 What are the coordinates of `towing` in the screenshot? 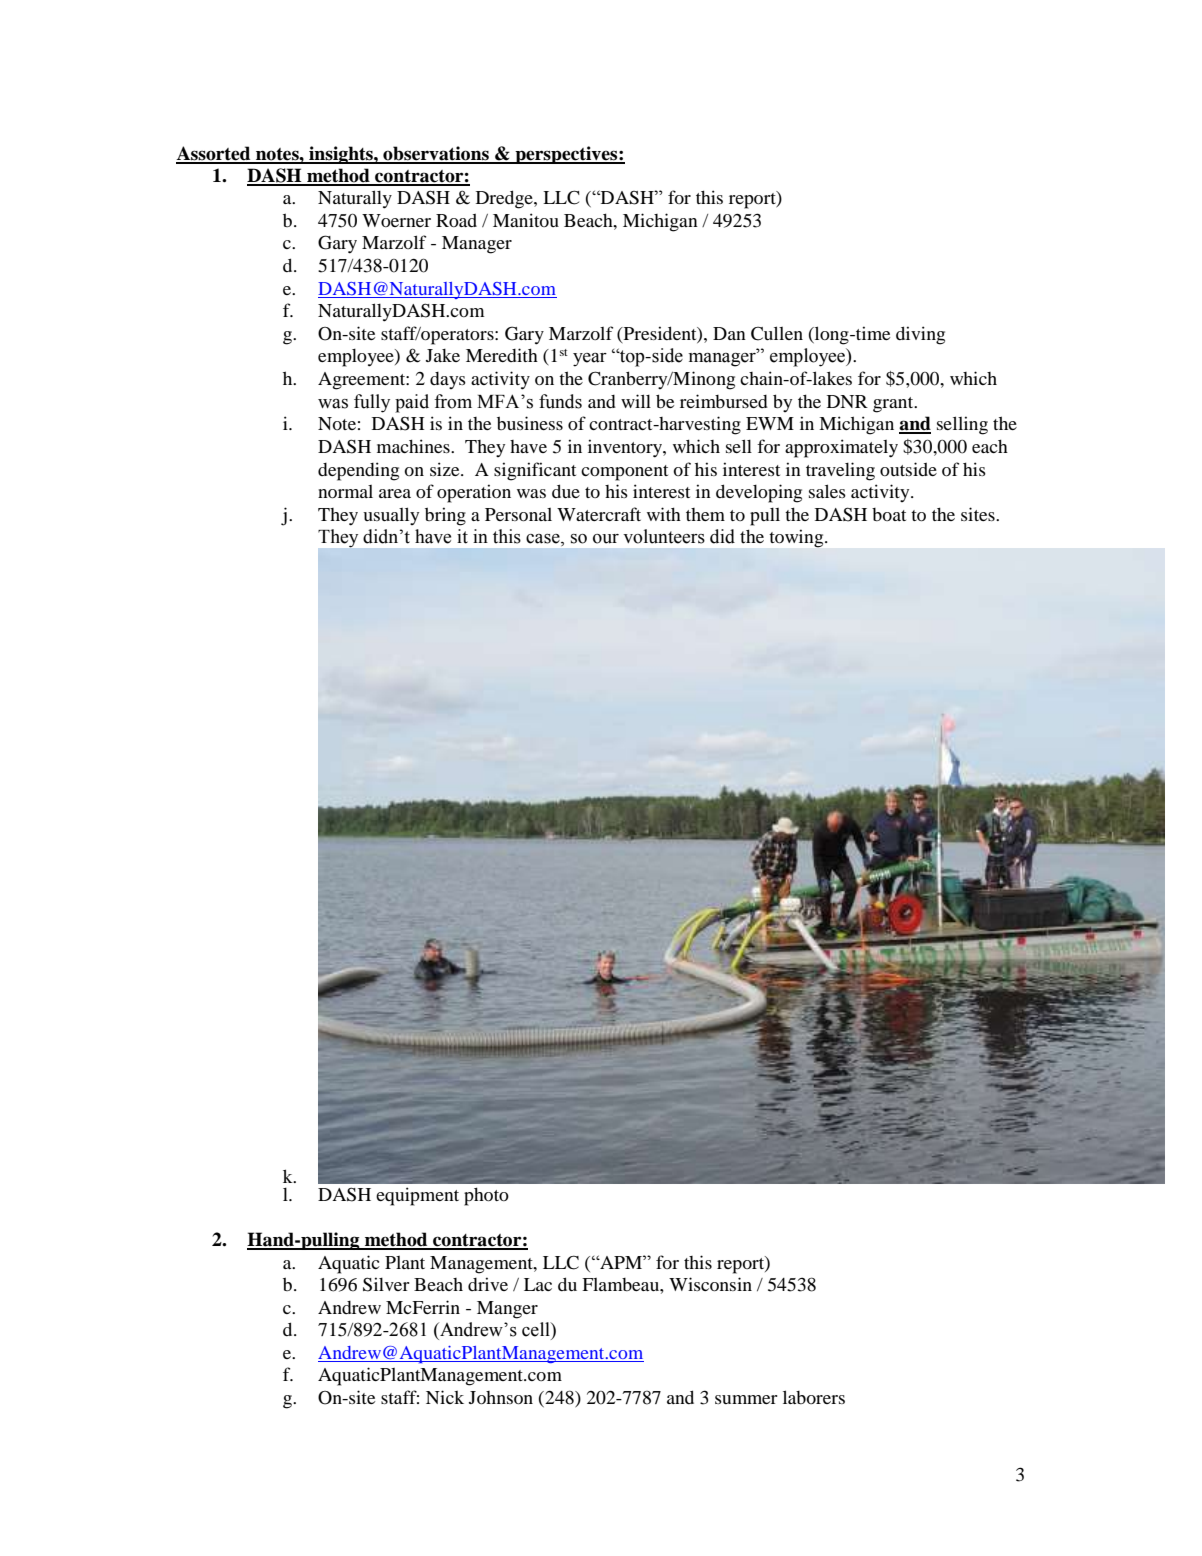 It's located at (798, 539).
